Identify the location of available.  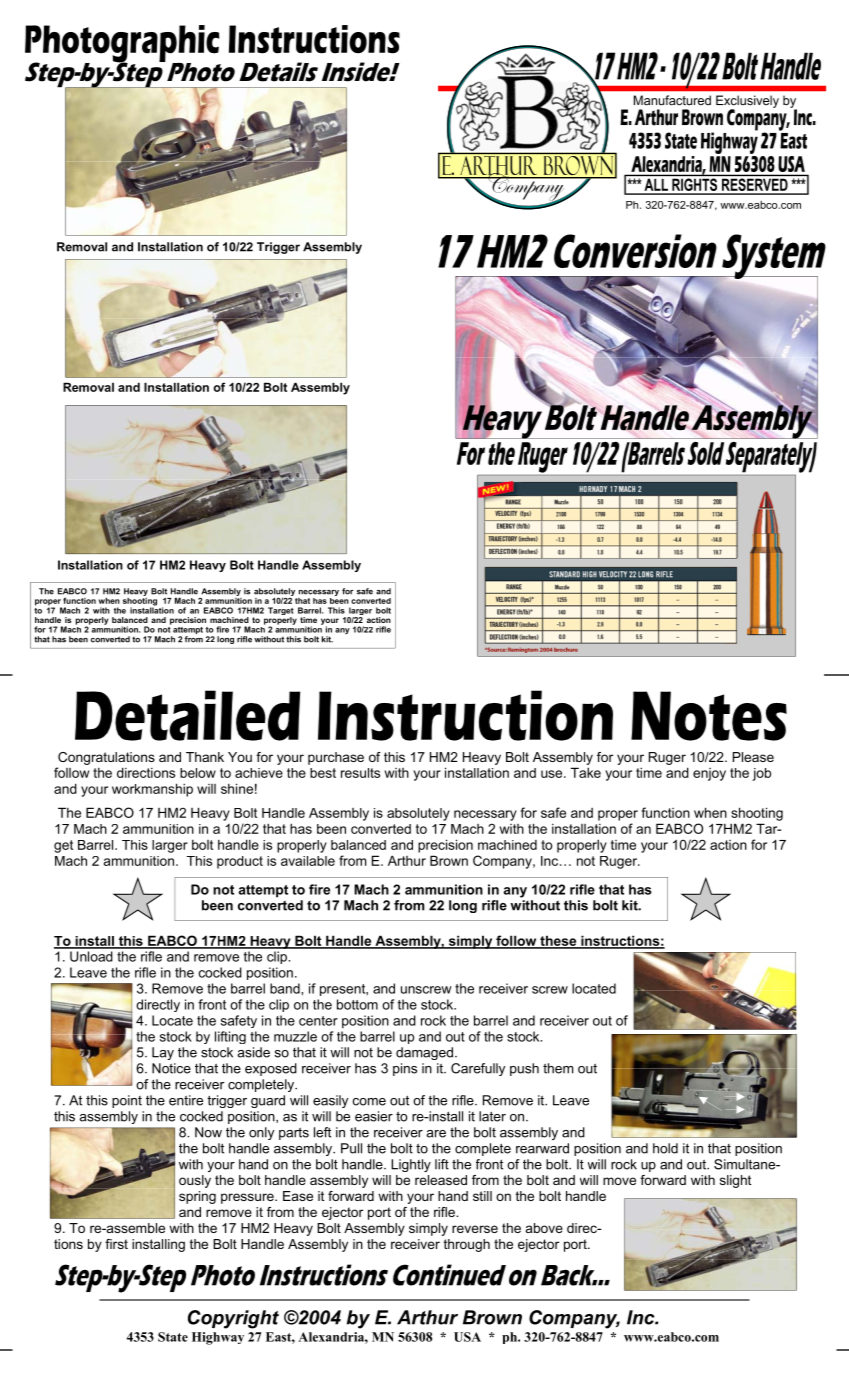
(308, 861).
